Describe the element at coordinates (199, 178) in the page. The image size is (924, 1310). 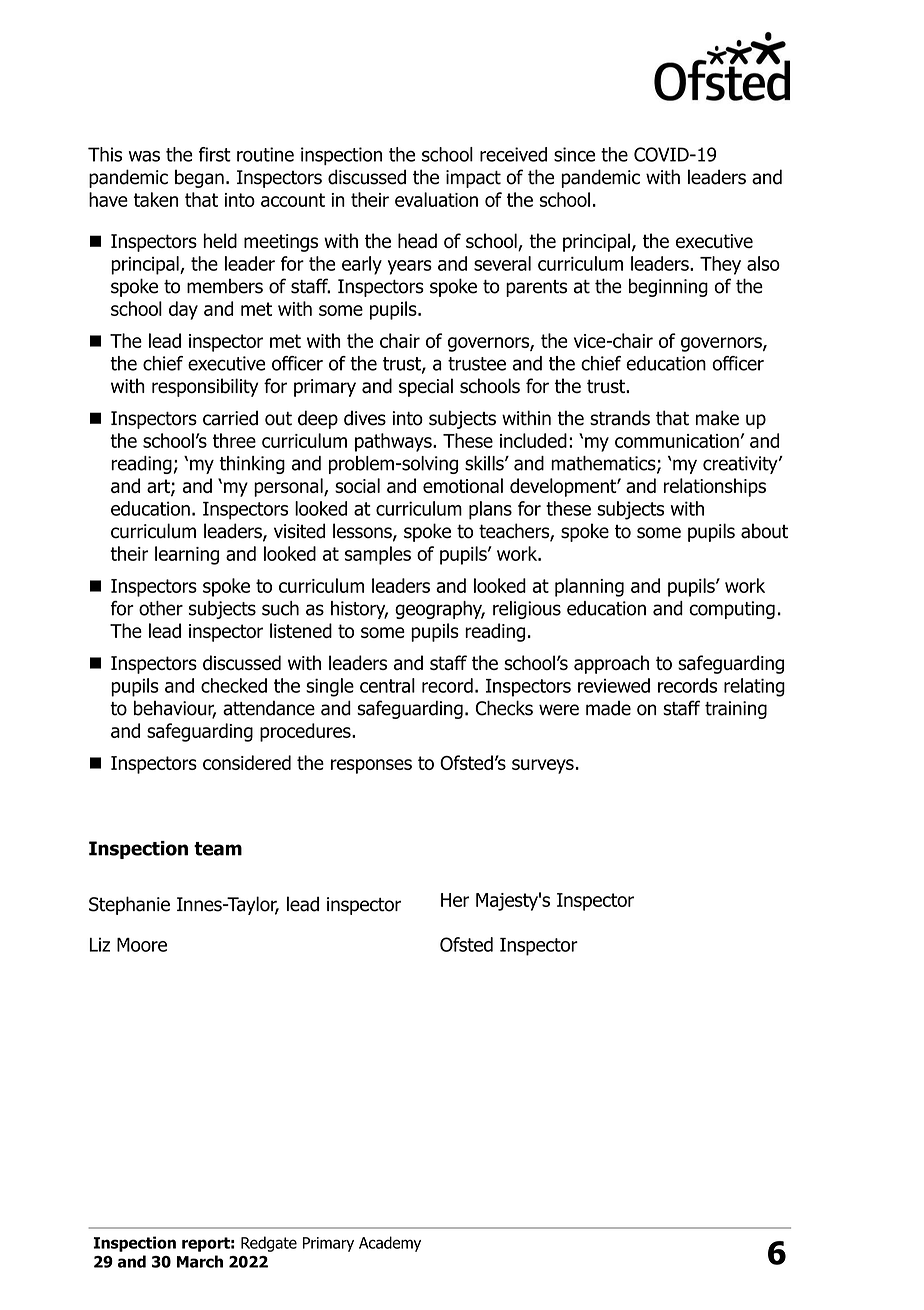
I see `began` at that location.
